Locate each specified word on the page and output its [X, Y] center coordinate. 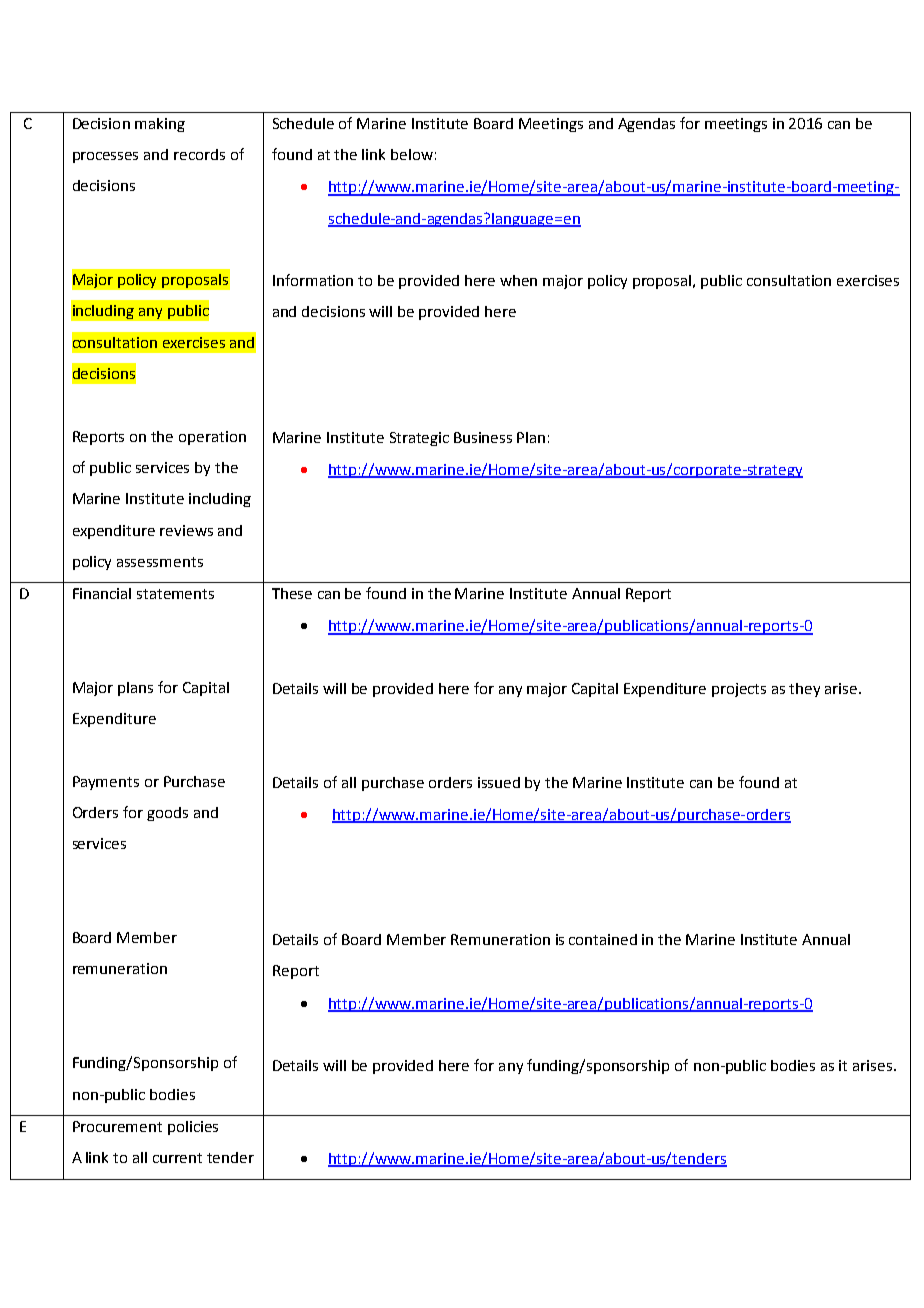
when [518, 280]
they [804, 690]
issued [499, 782]
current [177, 1158]
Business [483, 437]
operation [212, 438]
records [199, 154]
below [412, 154]
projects [739, 690]
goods [167, 814]
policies [193, 1128]
